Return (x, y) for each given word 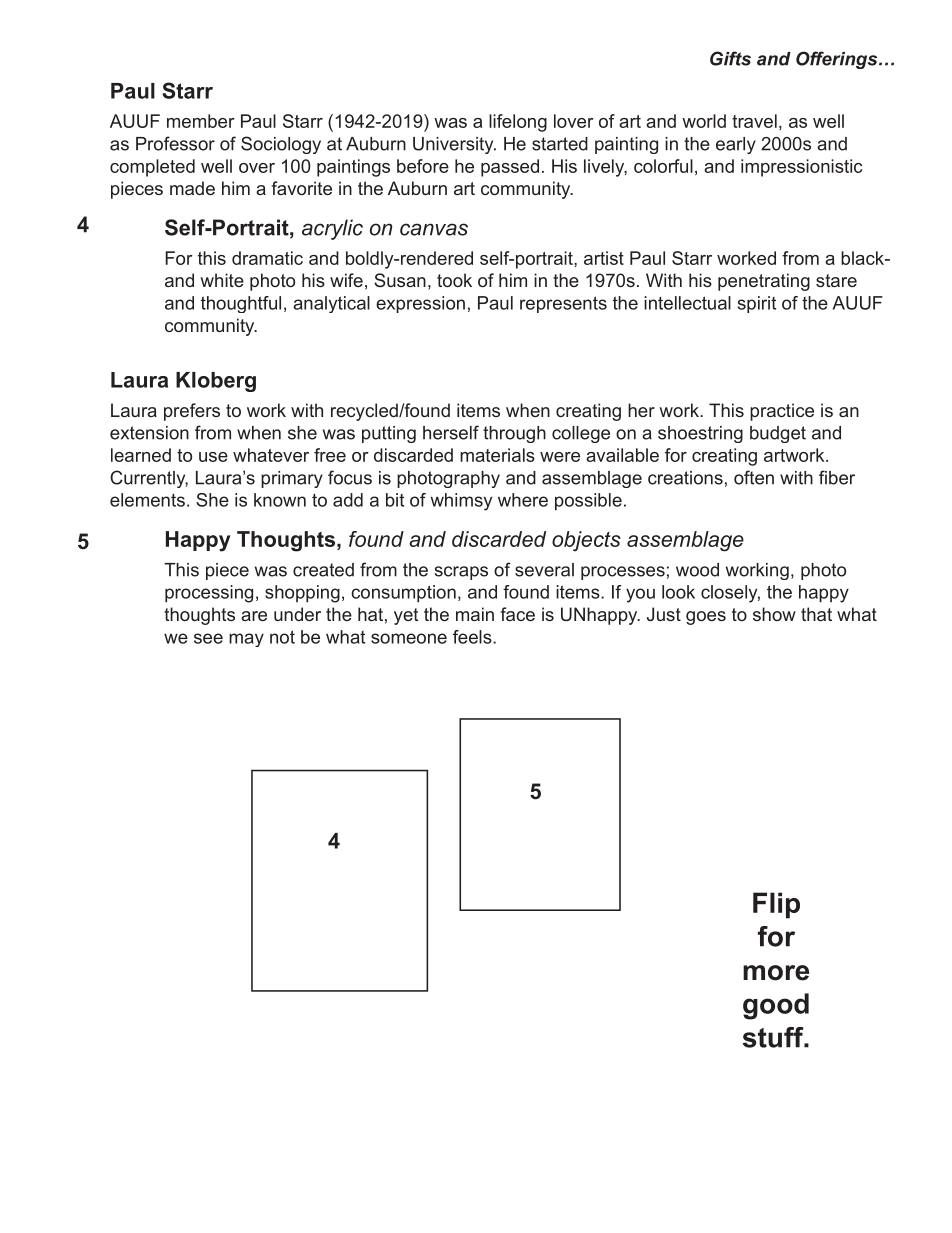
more (776, 973)
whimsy (461, 502)
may (246, 640)
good (776, 1006)
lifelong (518, 123)
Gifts (730, 58)
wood (697, 570)
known (280, 500)
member (201, 121)
